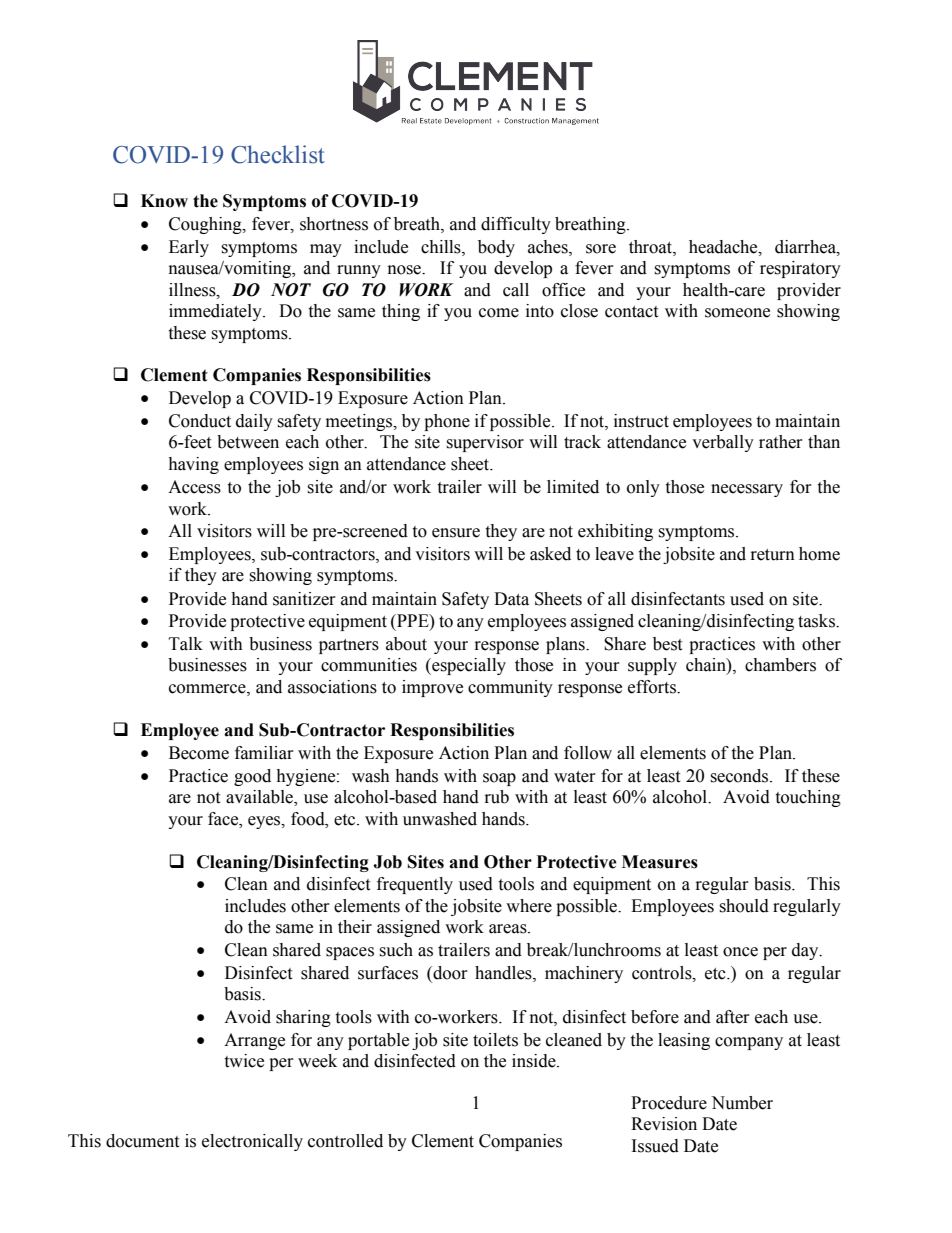 This screenshot has height=1233, width=952. Describe the element at coordinates (468, 666) in the screenshot. I see `especially` at that location.
